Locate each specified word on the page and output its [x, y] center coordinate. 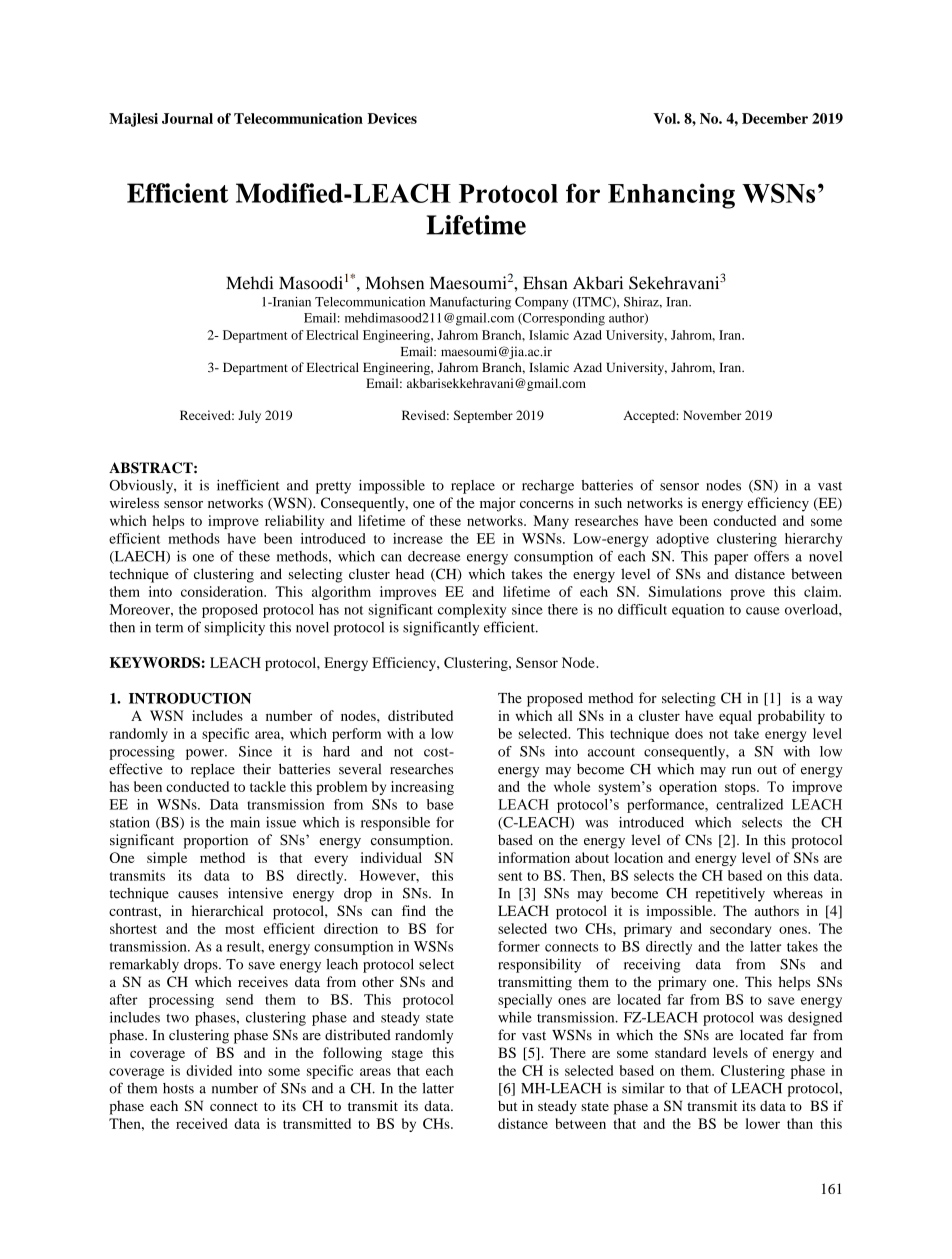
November [712, 415]
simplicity [234, 629]
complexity [472, 611]
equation [698, 611]
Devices [392, 118]
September [483, 416]
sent [510, 876]
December [775, 118]
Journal [187, 118]
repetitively [730, 894]
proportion [215, 841]
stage [407, 1055]
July [249, 416]
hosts [178, 1088]
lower [762, 1123]
